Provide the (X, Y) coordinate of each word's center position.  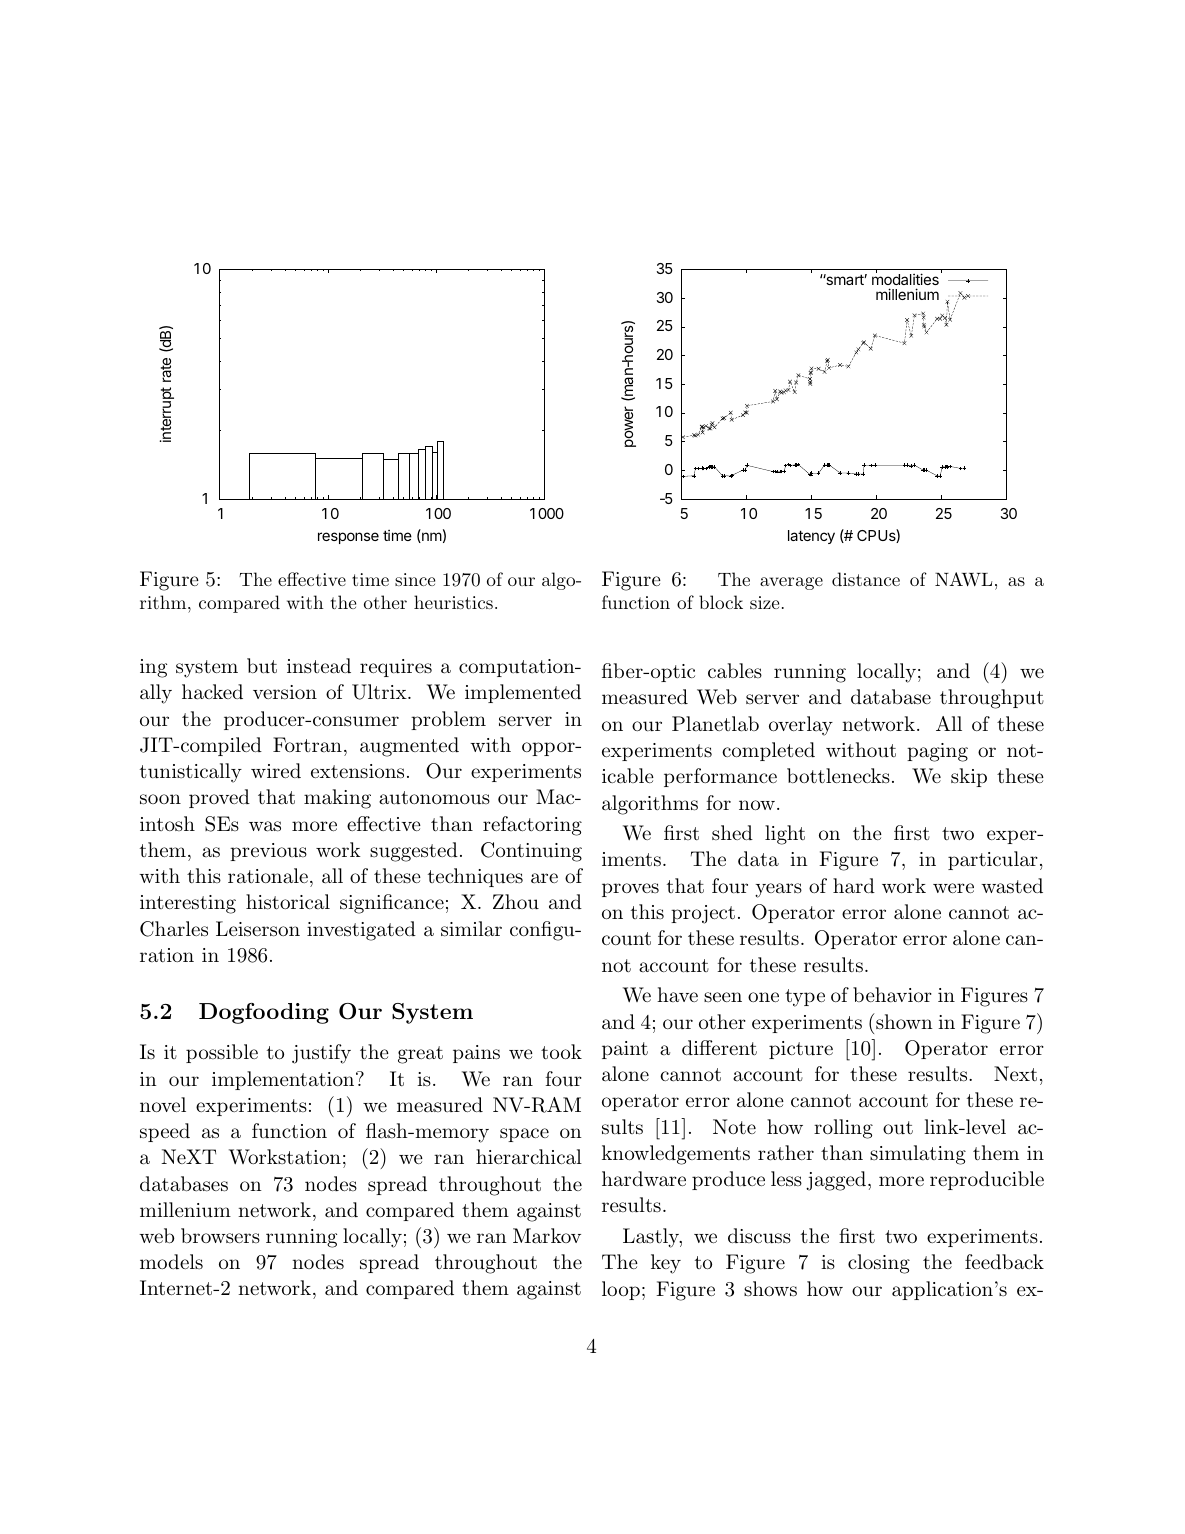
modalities (905, 281)
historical (288, 902)
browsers (220, 1235)
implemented (523, 693)
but (262, 666)
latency (811, 537)
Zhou (516, 902)
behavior (892, 995)
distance (866, 579)
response (348, 538)
